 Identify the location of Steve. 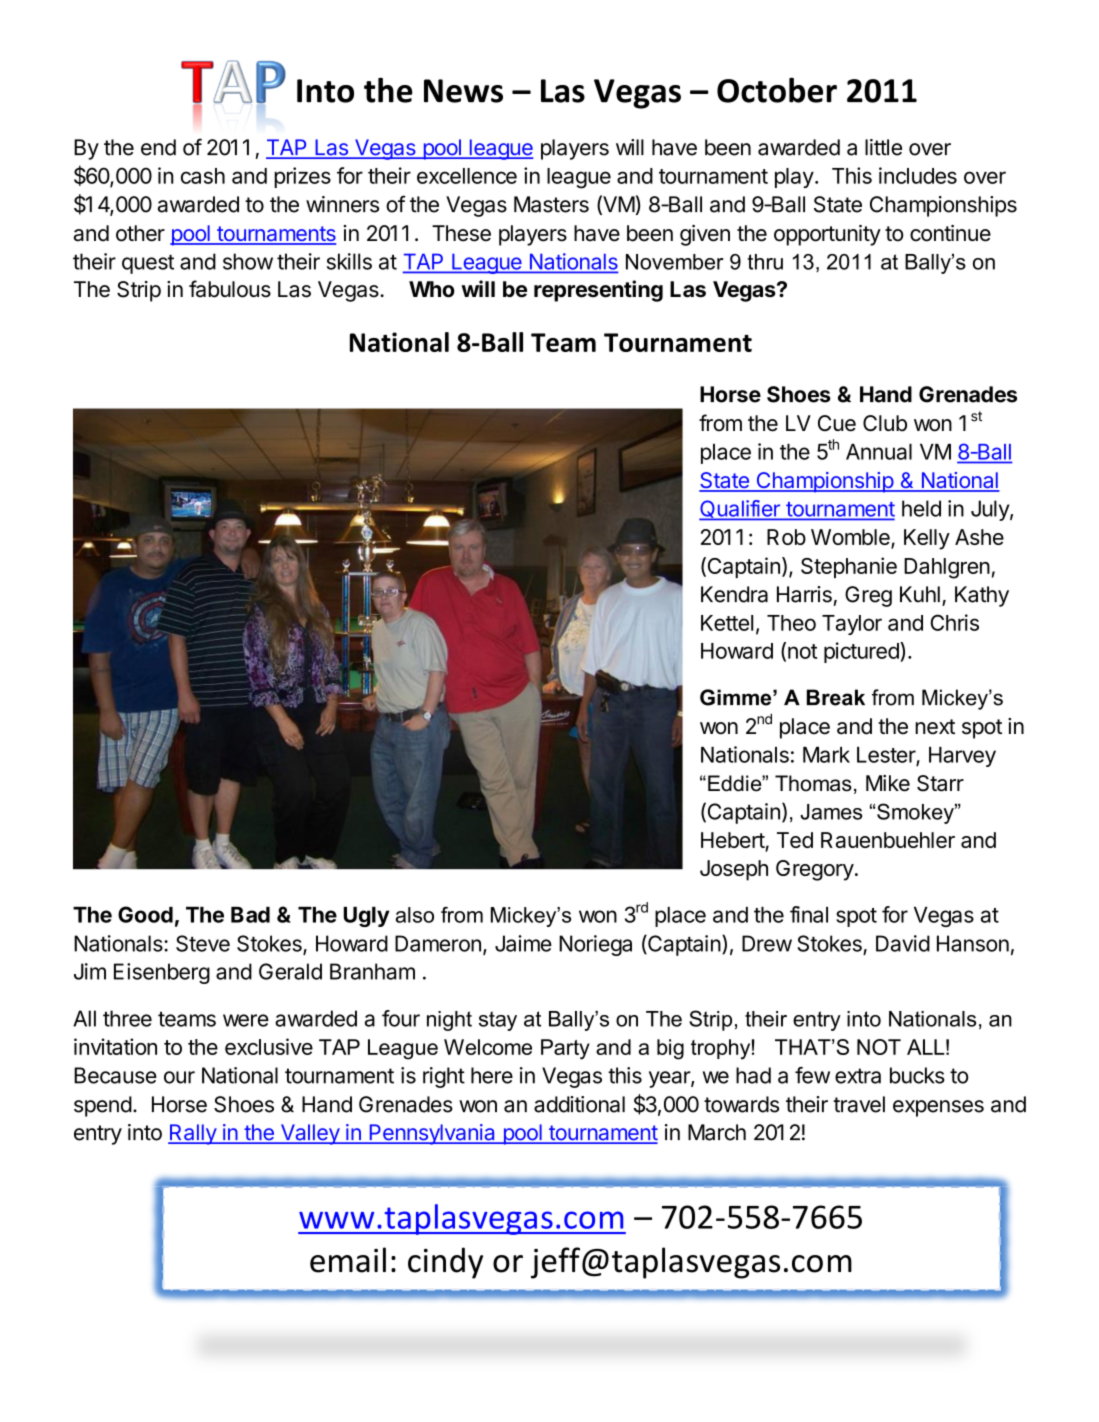
(203, 943).
